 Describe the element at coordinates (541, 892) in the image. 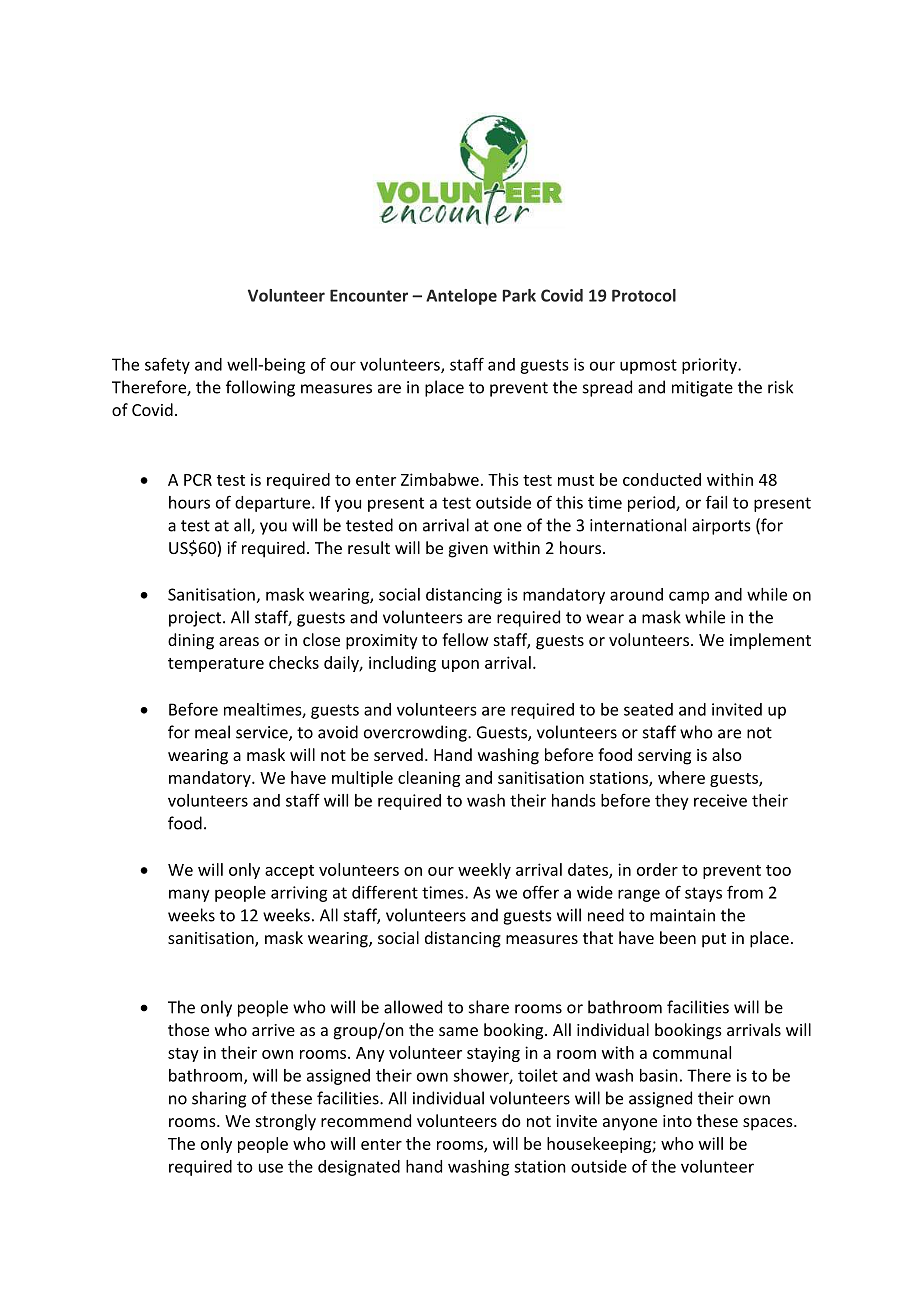

I see `offer` at that location.
